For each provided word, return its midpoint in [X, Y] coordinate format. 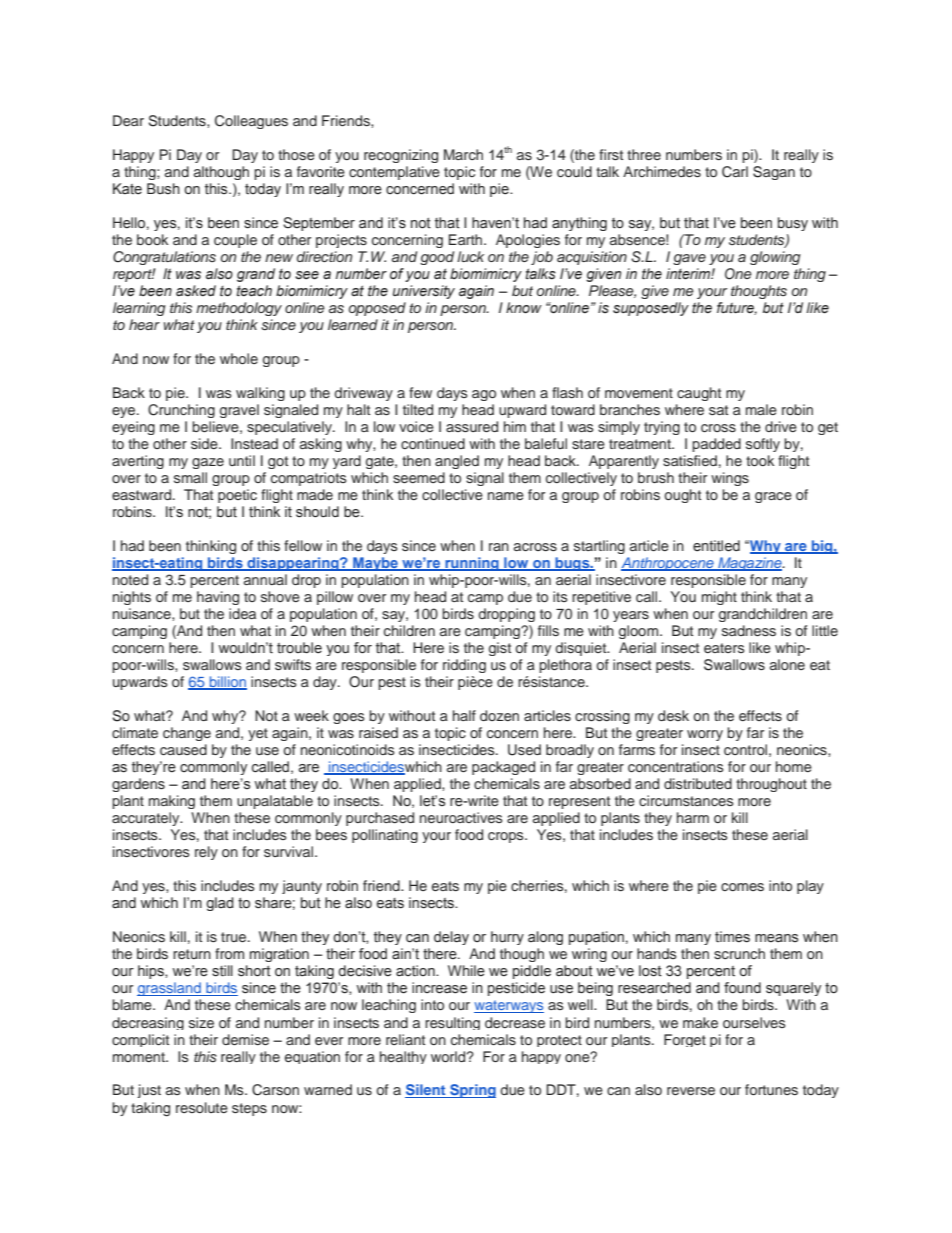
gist [500, 649]
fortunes [771, 1089]
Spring [472, 1091]
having [218, 598]
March [463, 154]
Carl [735, 172]
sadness [749, 630]
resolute [202, 1107]
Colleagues [251, 122]
